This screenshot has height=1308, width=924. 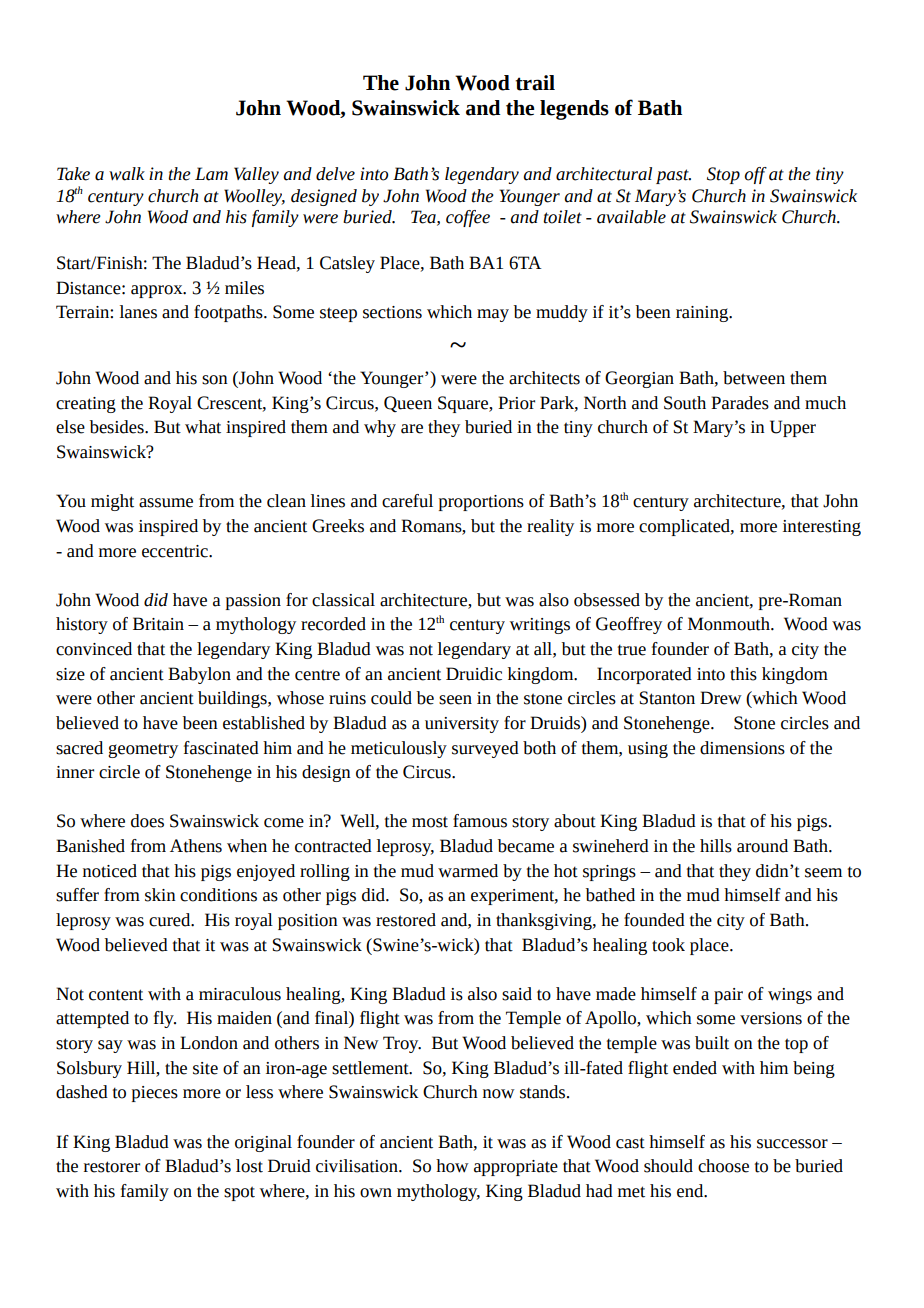 What do you see at coordinates (535, 83) in the screenshot?
I see `trail` at bounding box center [535, 83].
